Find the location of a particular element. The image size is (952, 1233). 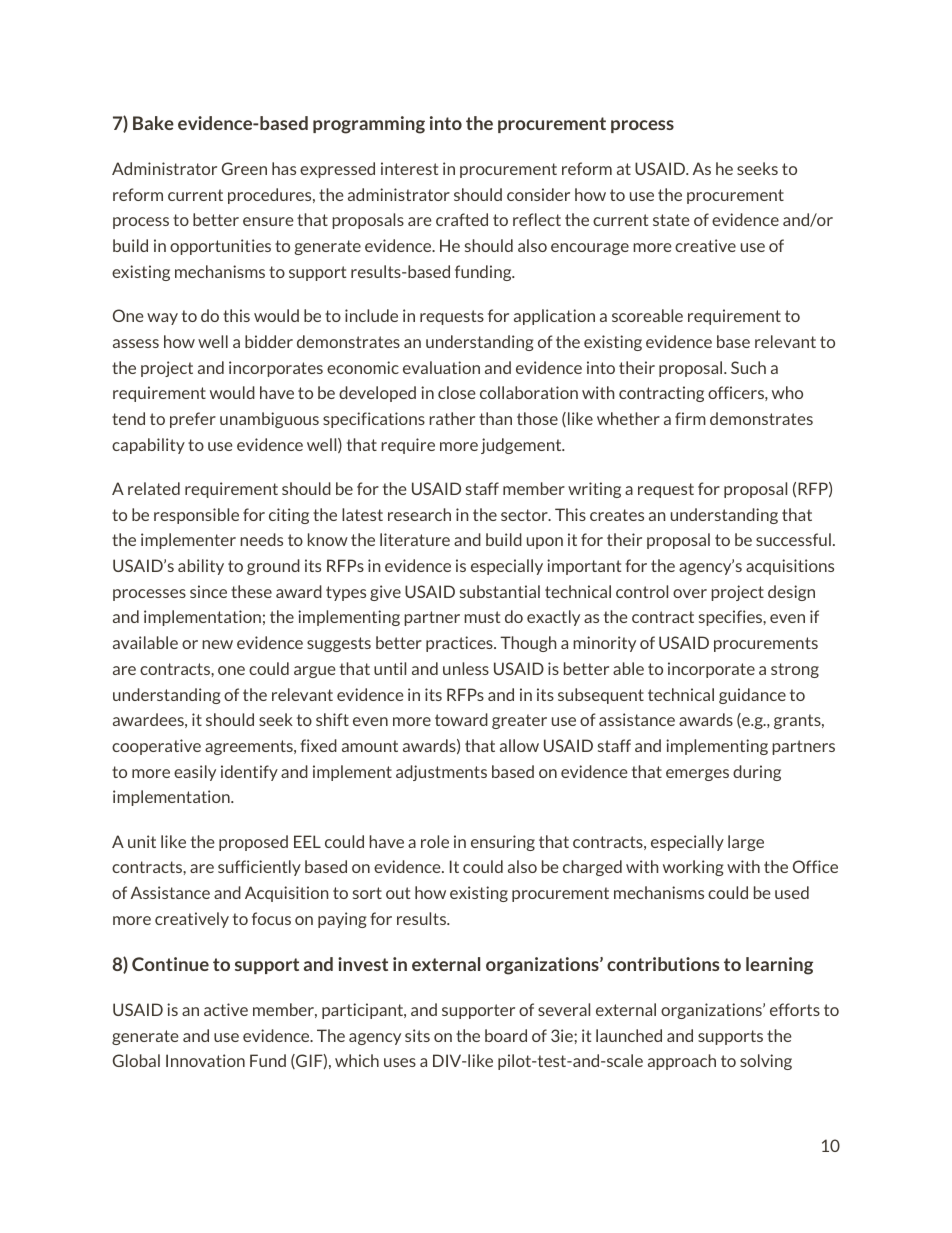

emerges is located at coordinates (697, 775).
